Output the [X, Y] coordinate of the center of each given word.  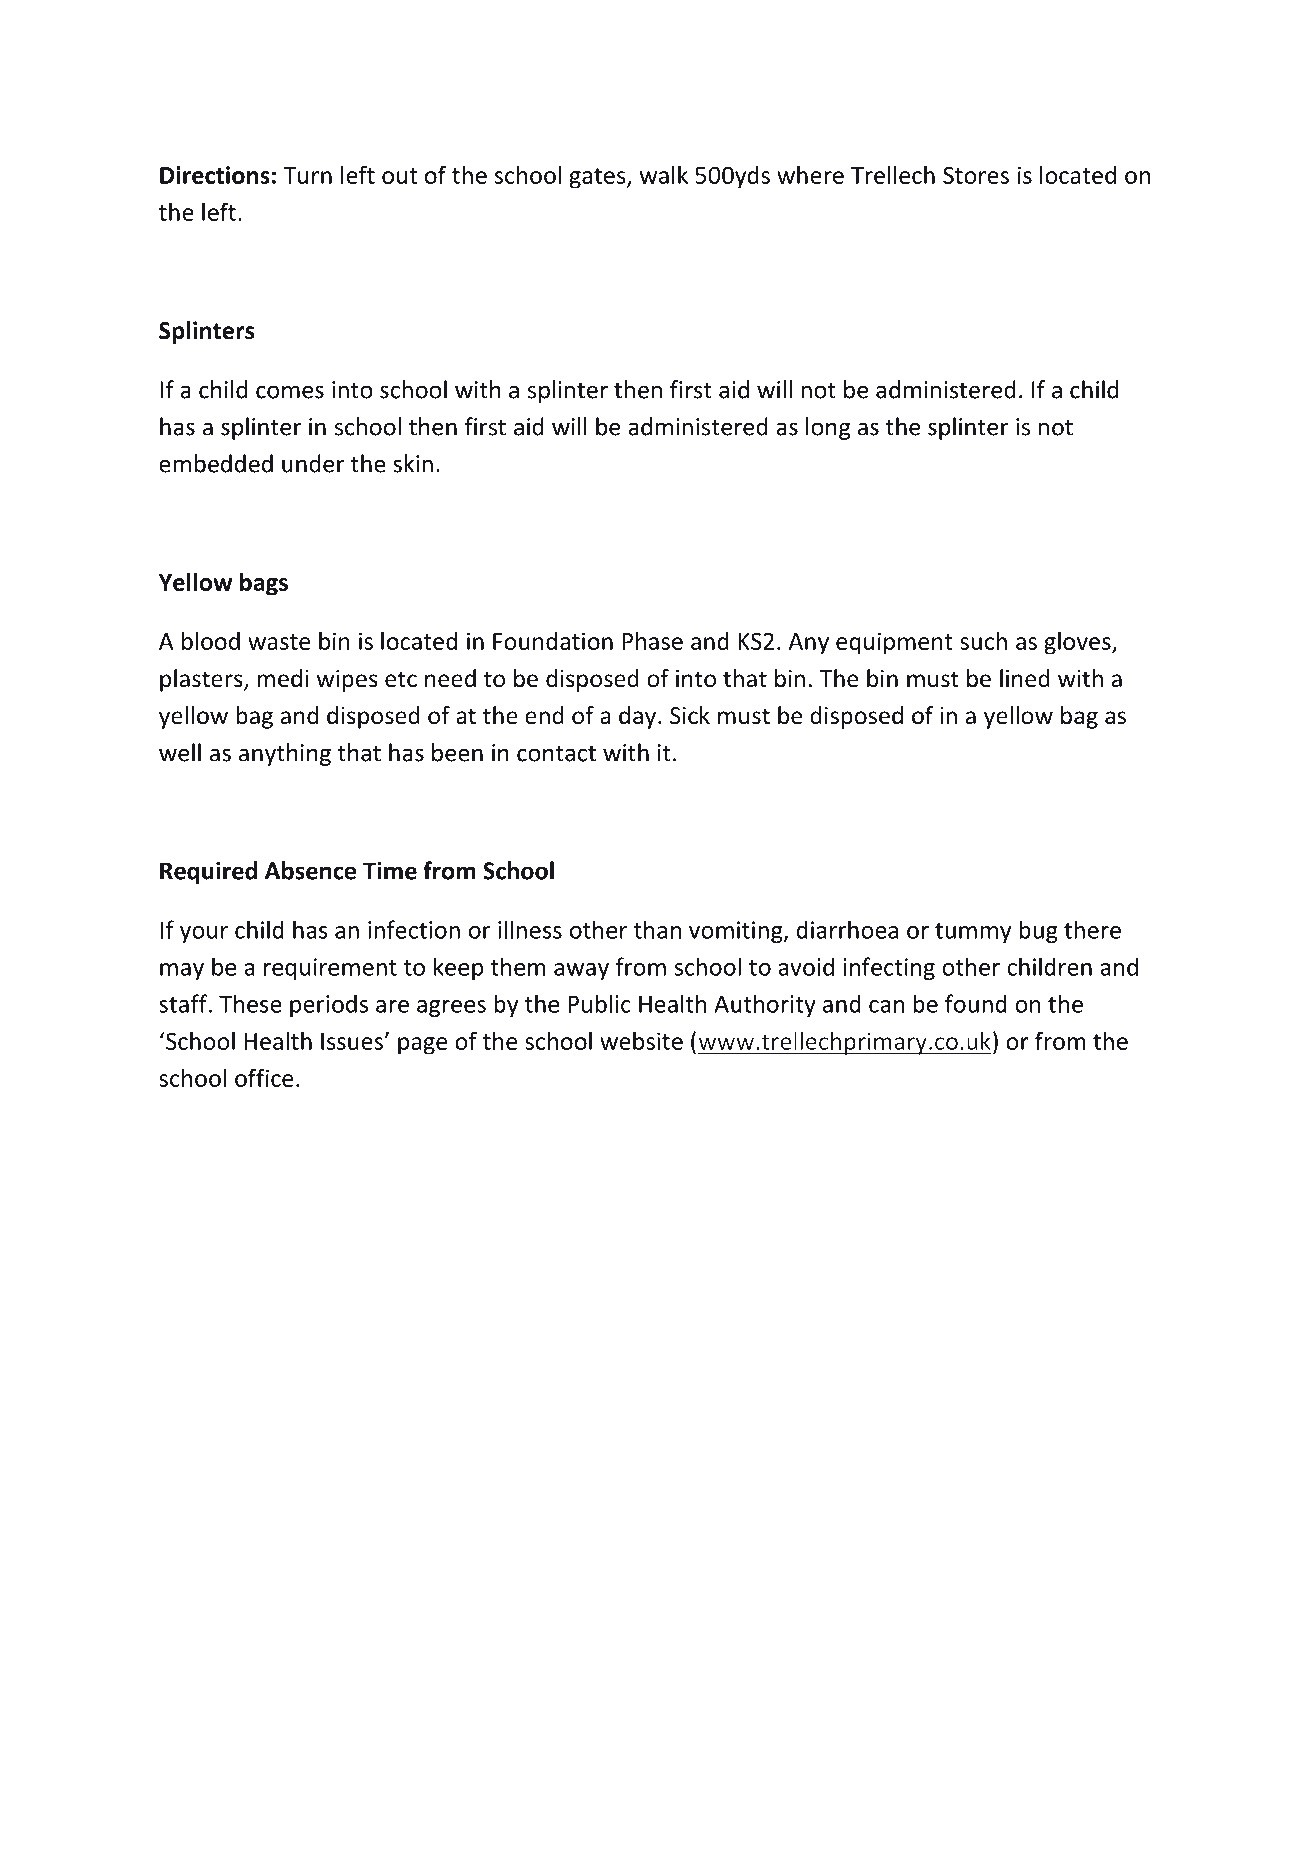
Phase [652, 641]
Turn [307, 175]
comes [290, 392]
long [828, 428]
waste [279, 642]
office [264, 1077]
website [641, 1040]
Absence [310, 870]
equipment [894, 643]
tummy [973, 933]
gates [598, 178]
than [657, 929]
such [983, 640]
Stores [976, 175]
